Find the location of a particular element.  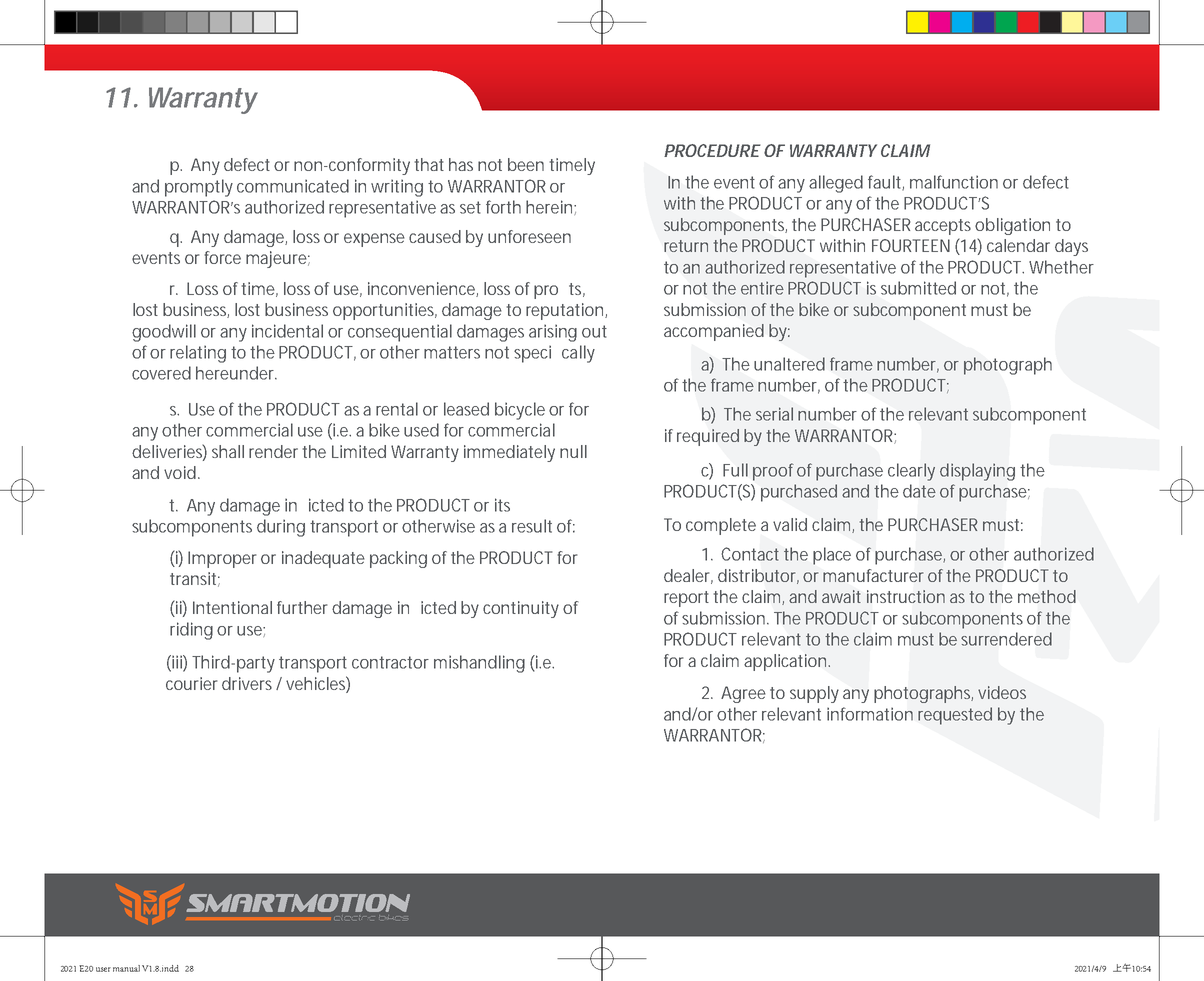

requested is located at coordinates (955, 716).
